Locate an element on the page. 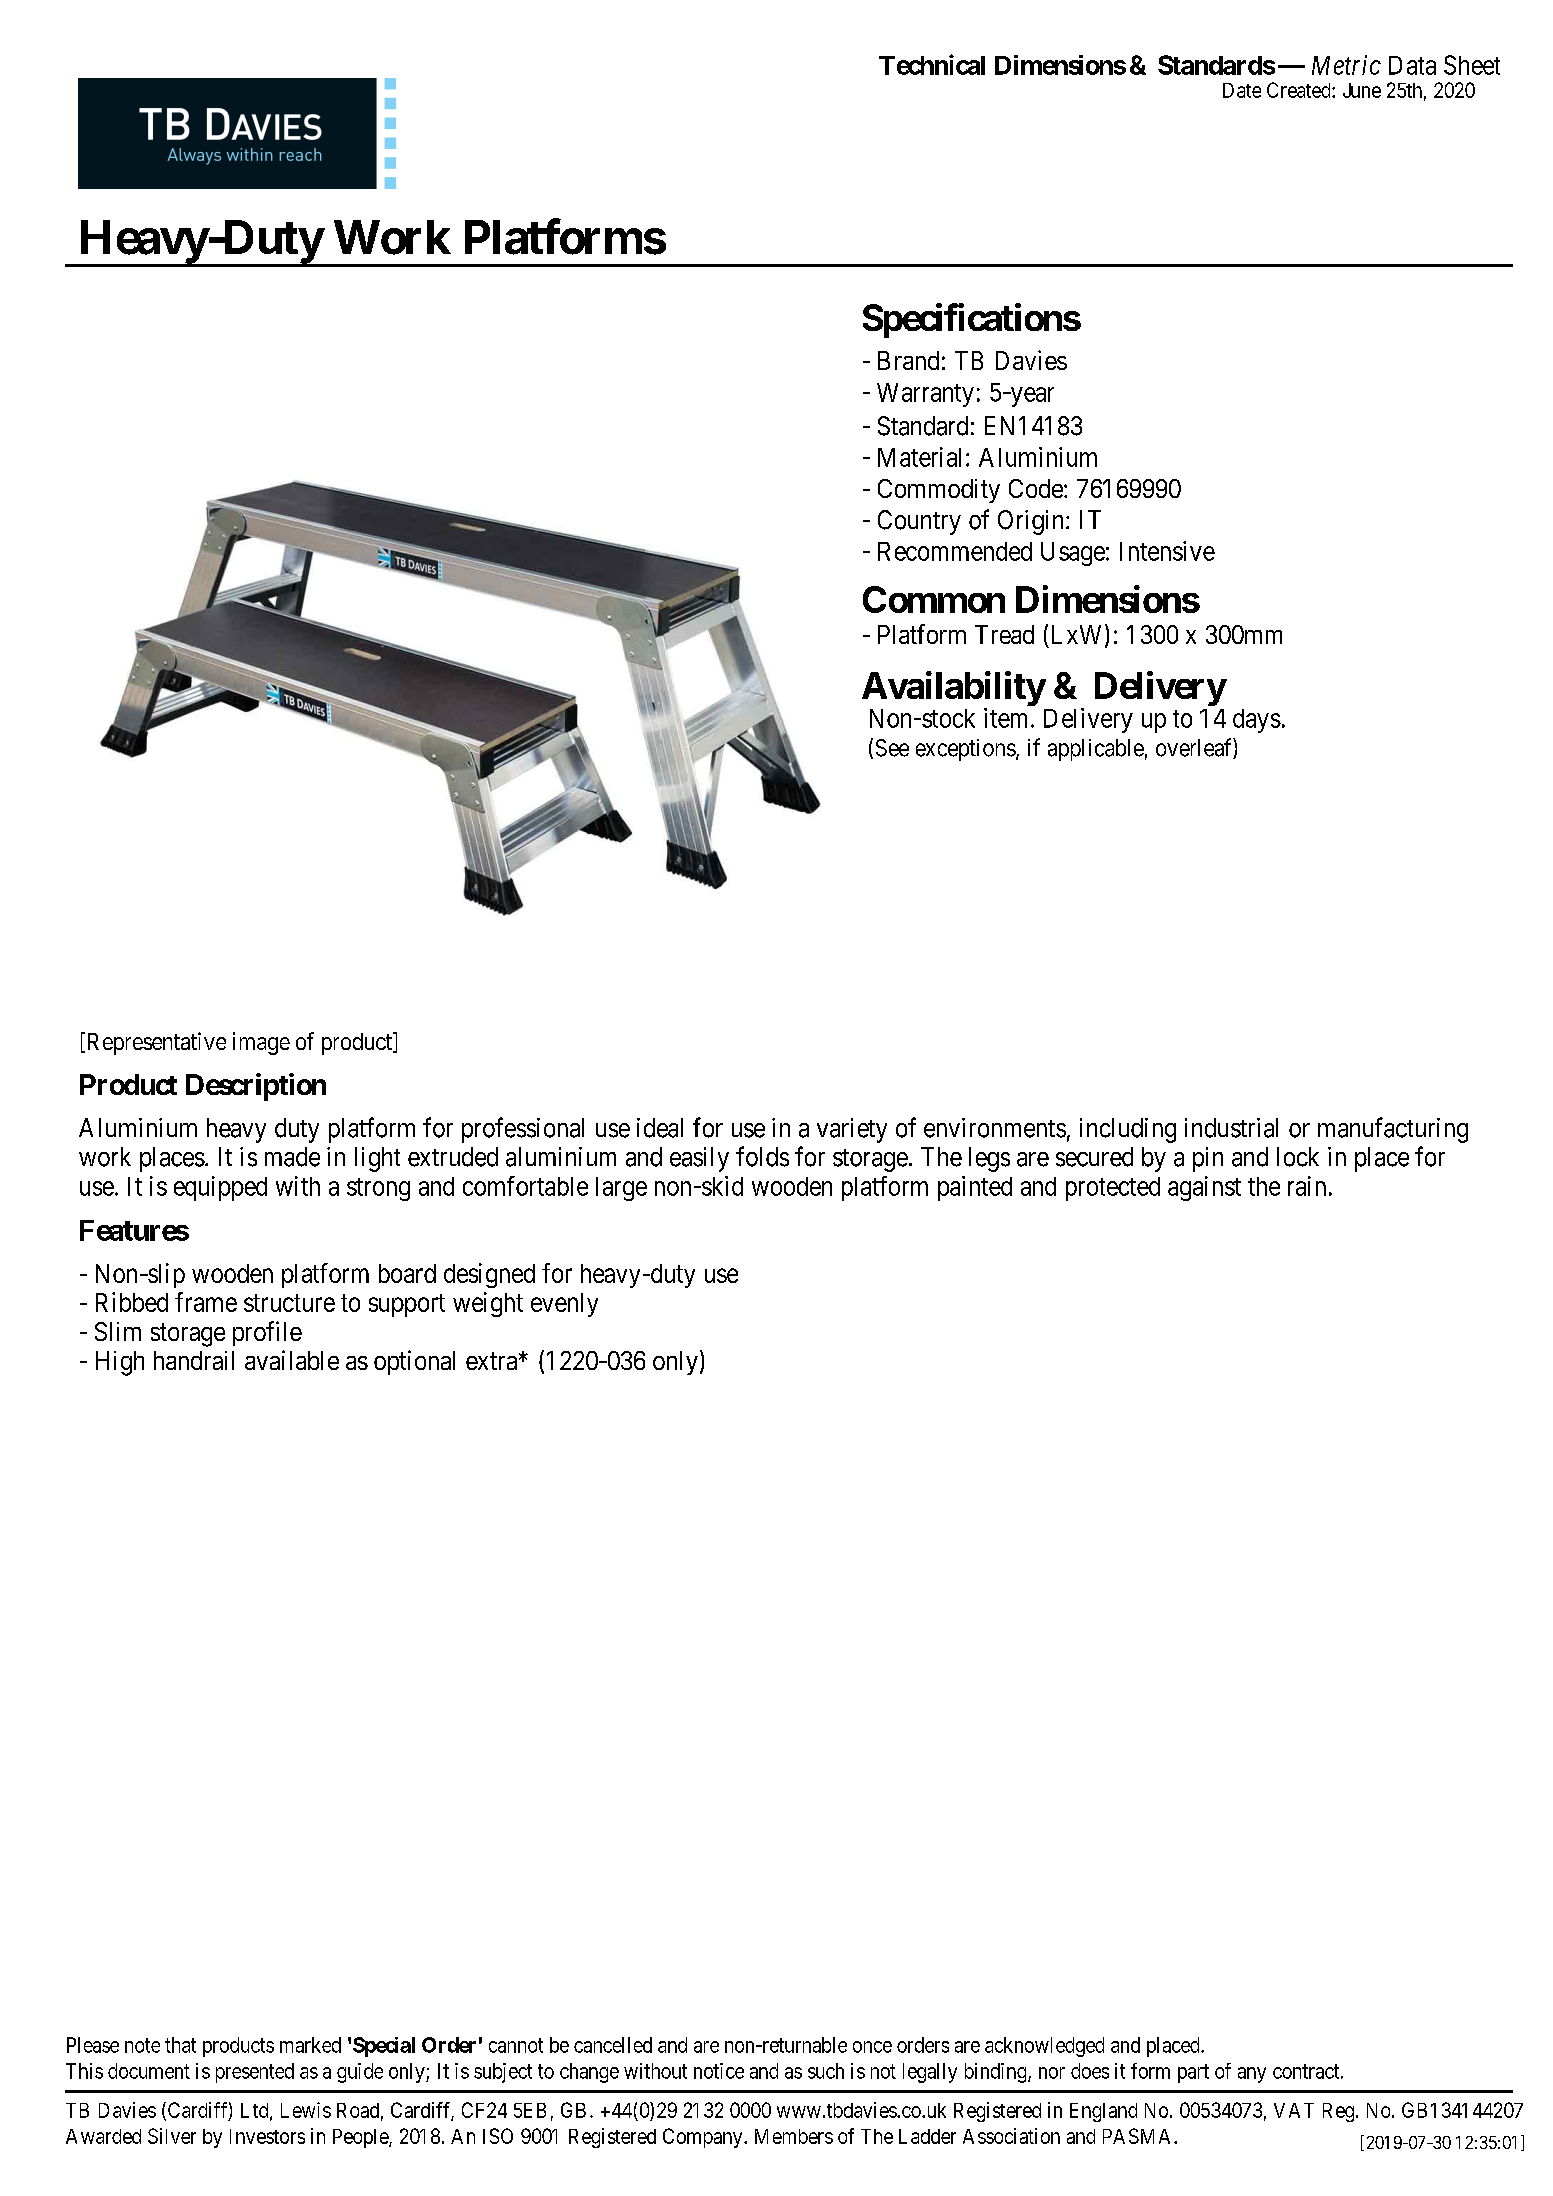  available is located at coordinates (292, 1360).
